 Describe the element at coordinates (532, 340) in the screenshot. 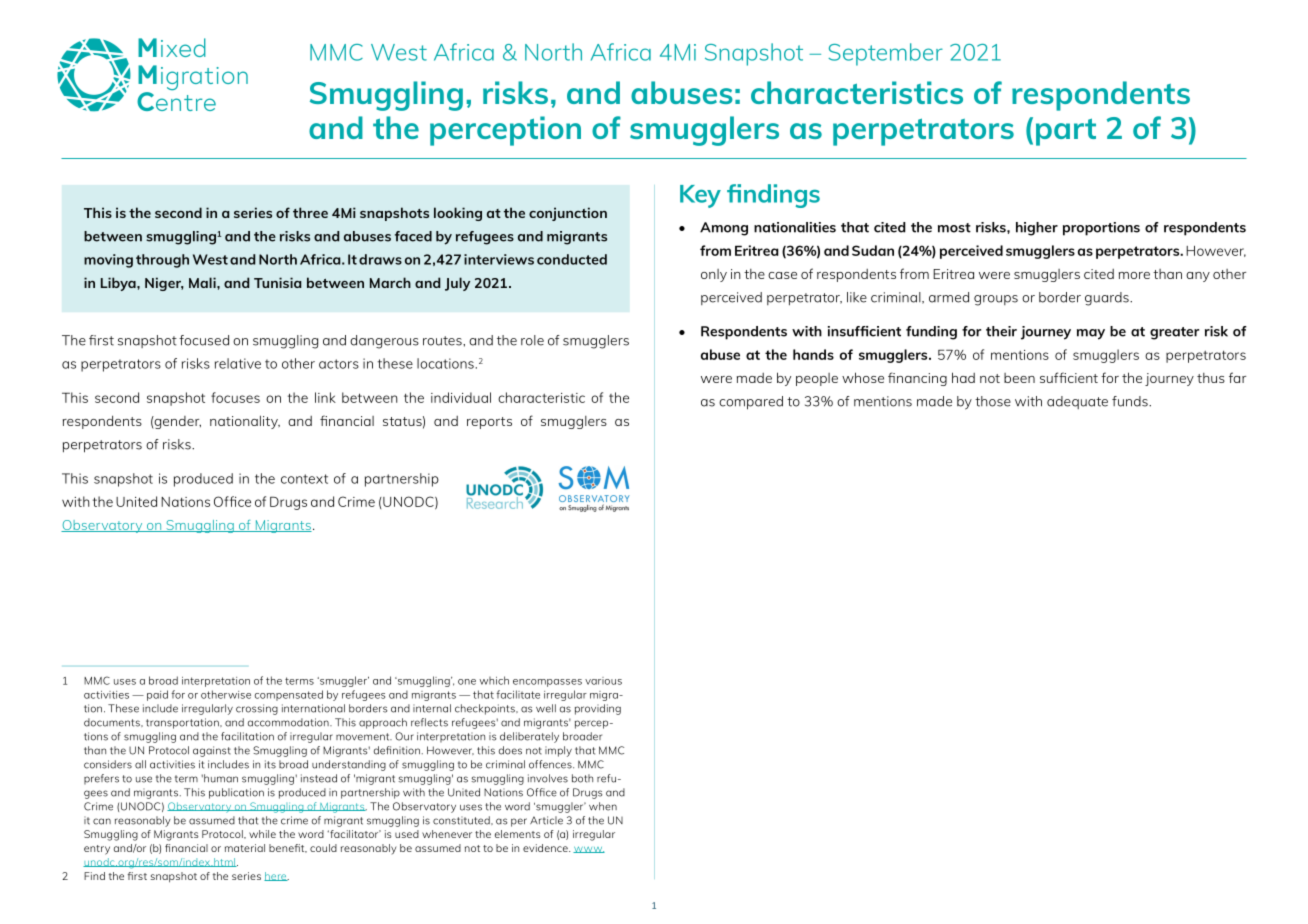

I see `role` at that location.
